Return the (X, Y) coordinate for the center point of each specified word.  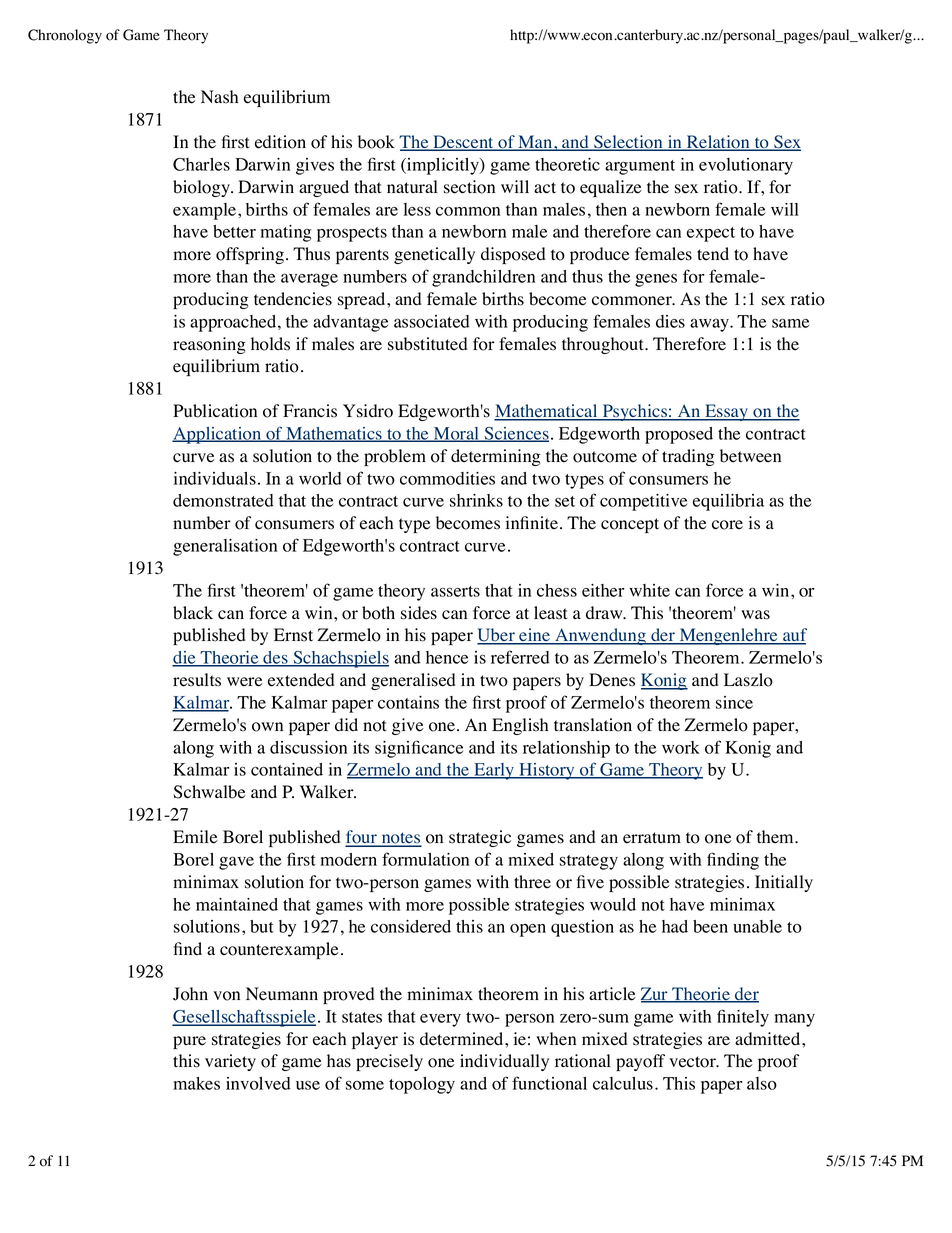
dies (670, 321)
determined (463, 1039)
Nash (219, 97)
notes (400, 839)
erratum (652, 838)
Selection (628, 143)
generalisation (225, 547)
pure (189, 1042)
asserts (455, 591)
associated (432, 321)
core (727, 525)
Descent (463, 143)
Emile (195, 837)
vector (693, 1062)
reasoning (209, 345)
